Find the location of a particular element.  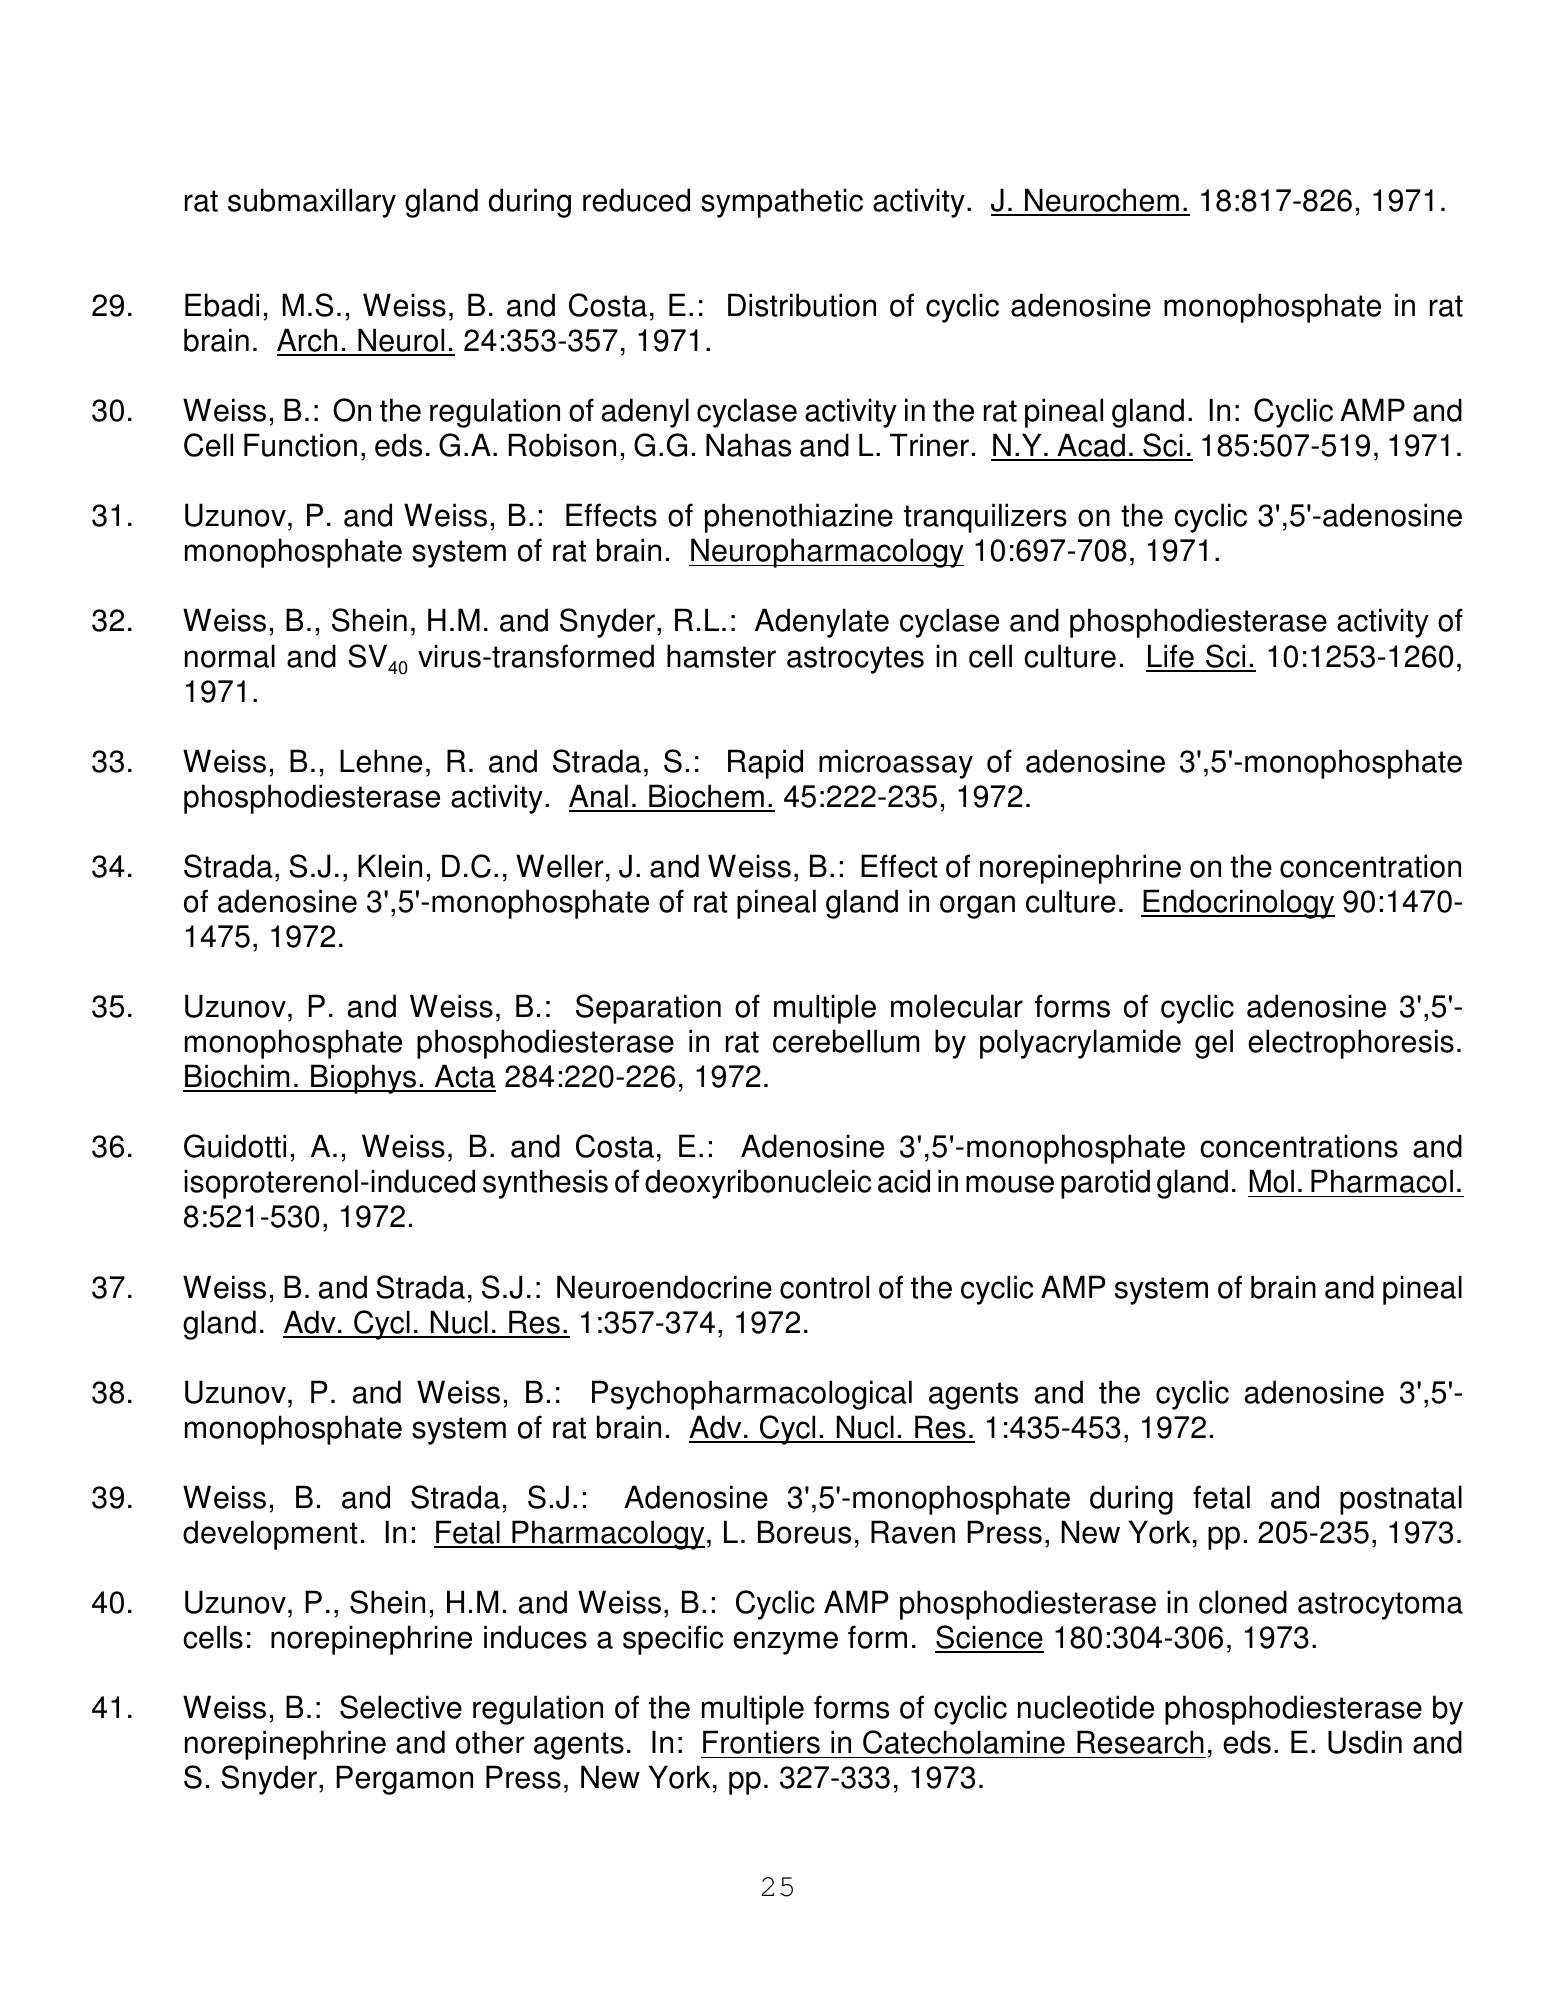

Endocrinology is located at coordinates (1238, 904).
